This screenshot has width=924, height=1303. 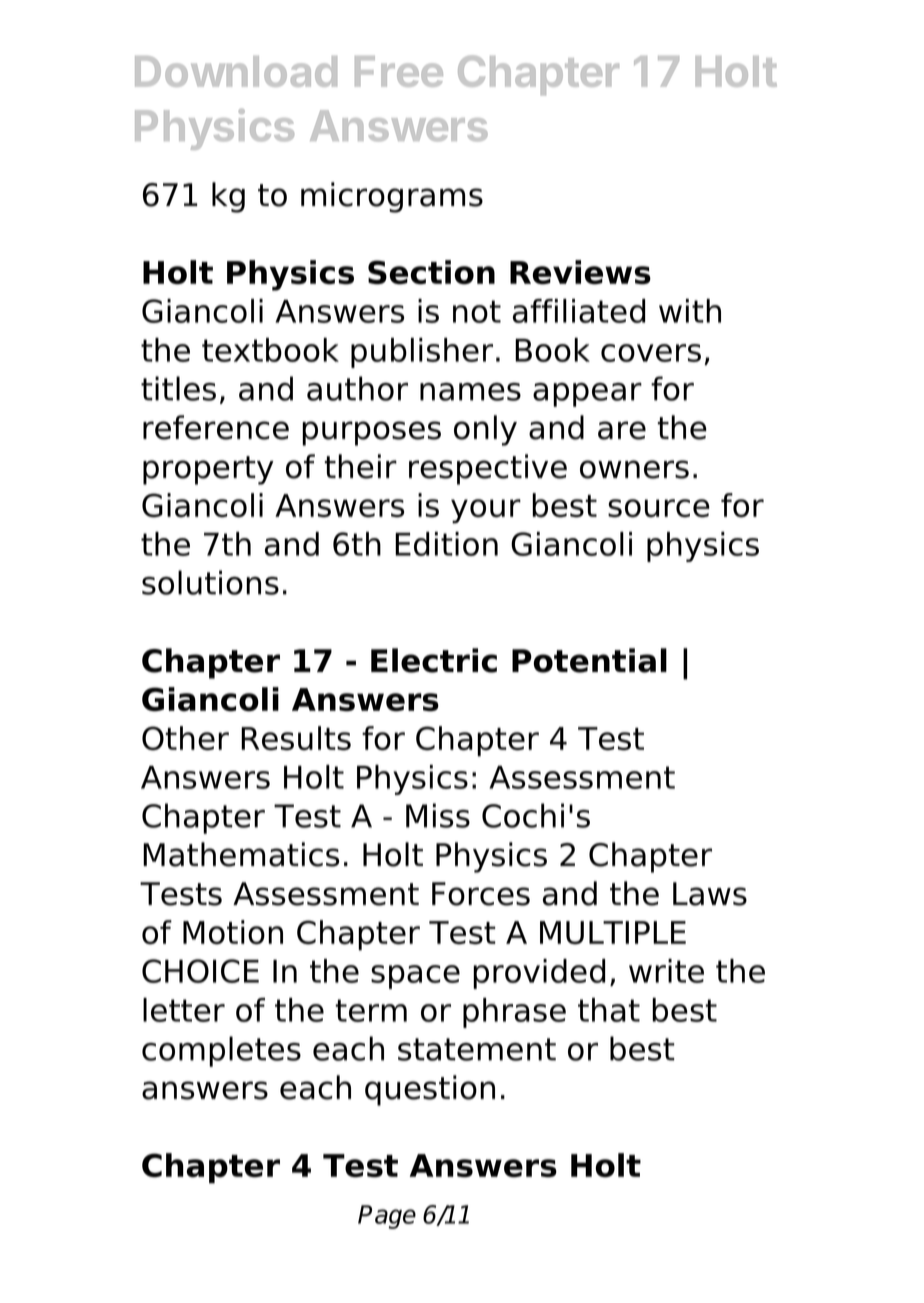 I want to click on Potential, so click(x=589, y=660).
